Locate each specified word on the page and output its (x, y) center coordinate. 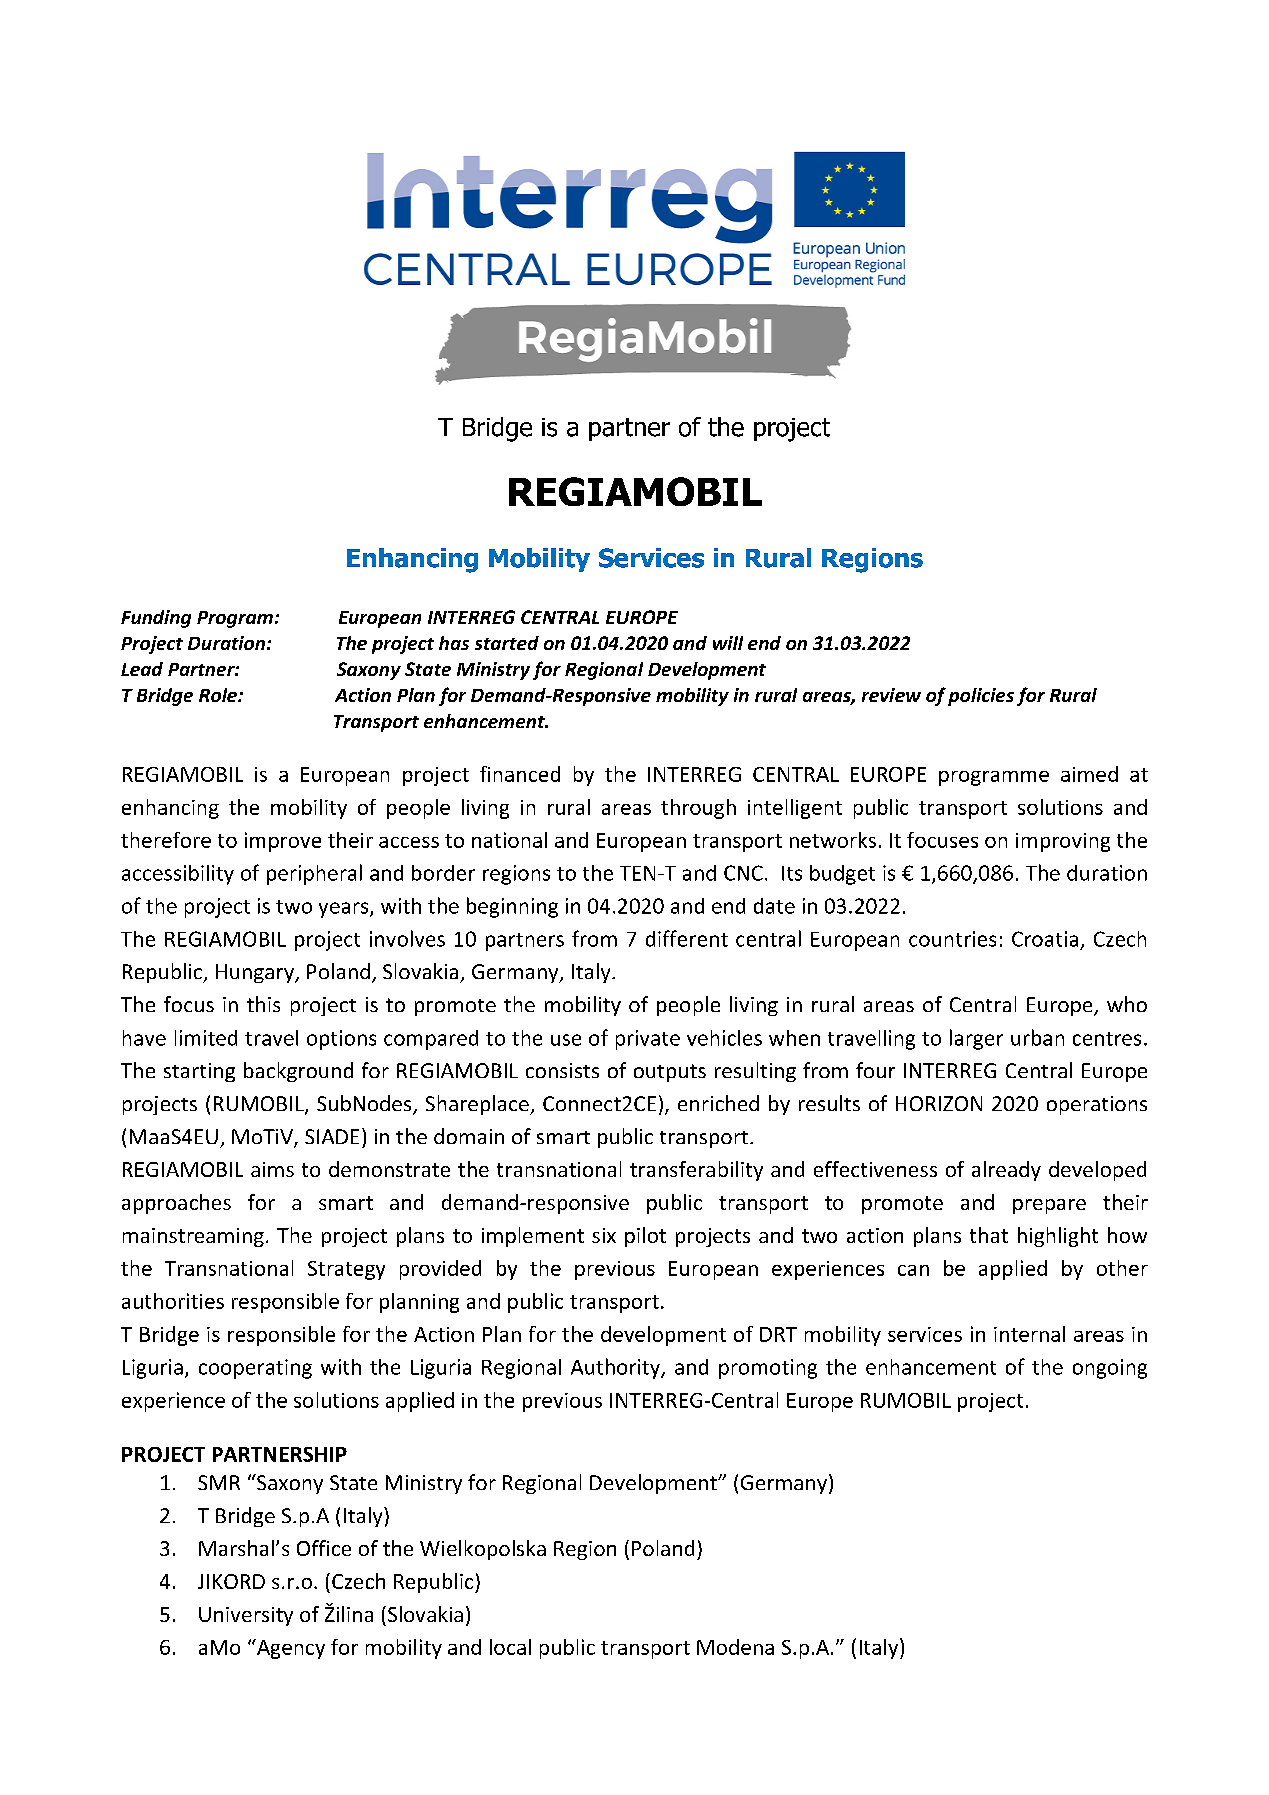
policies (981, 697)
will (728, 643)
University (246, 1616)
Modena (735, 1647)
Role (219, 695)
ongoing (1110, 1369)
